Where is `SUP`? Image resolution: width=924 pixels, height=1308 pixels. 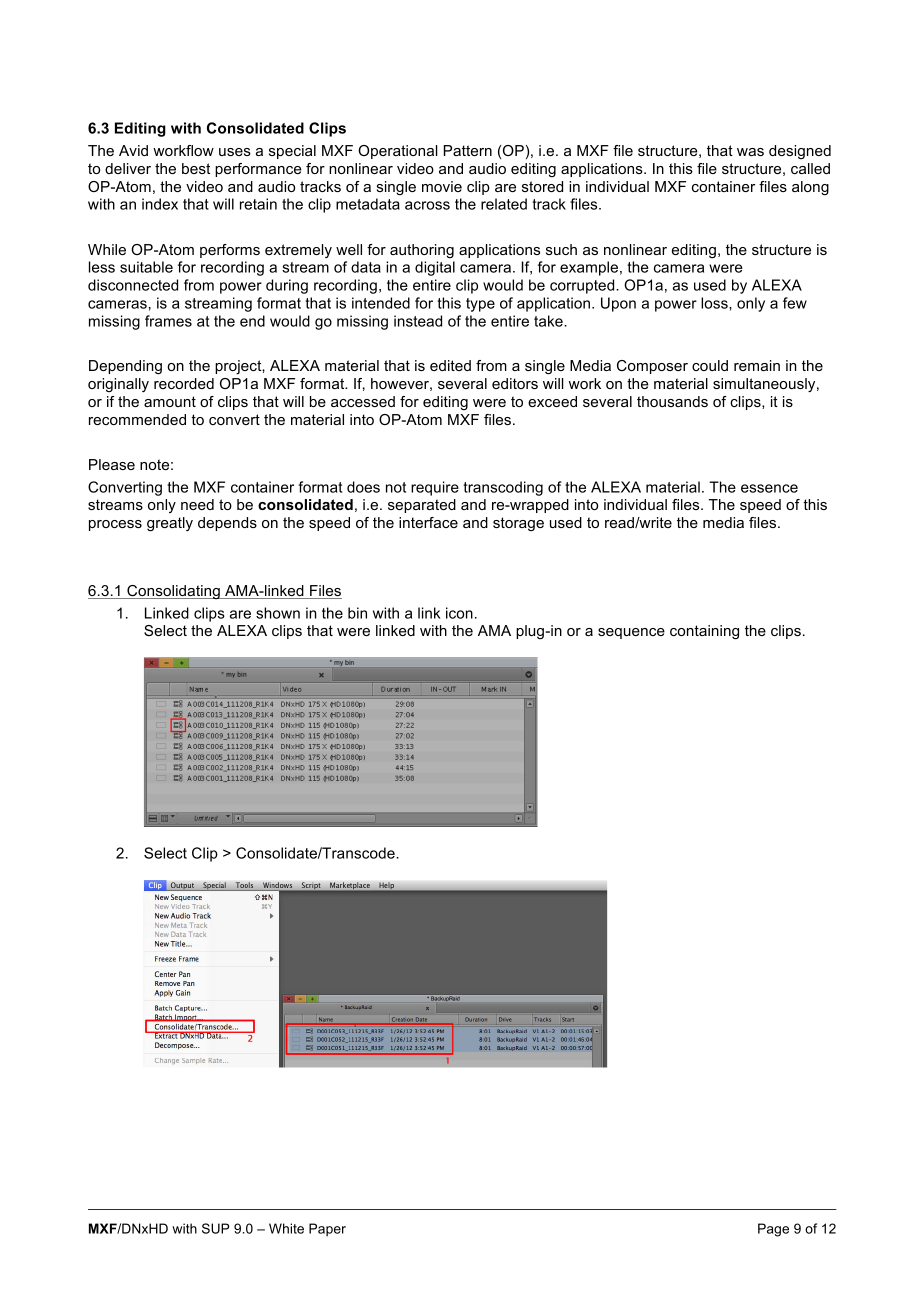
SUP is located at coordinates (216, 1228).
